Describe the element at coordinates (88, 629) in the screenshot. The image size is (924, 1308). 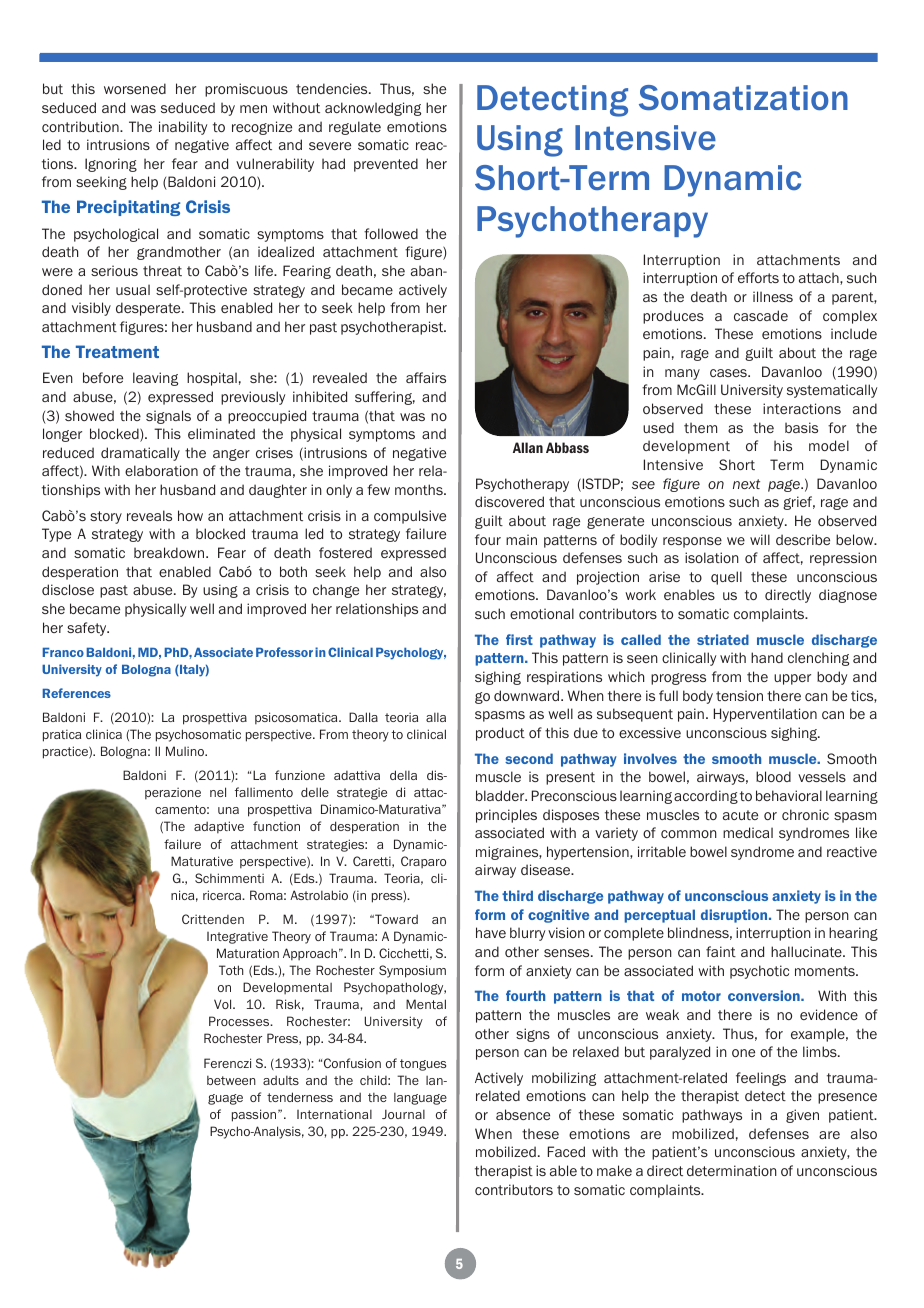
I see `safety` at that location.
